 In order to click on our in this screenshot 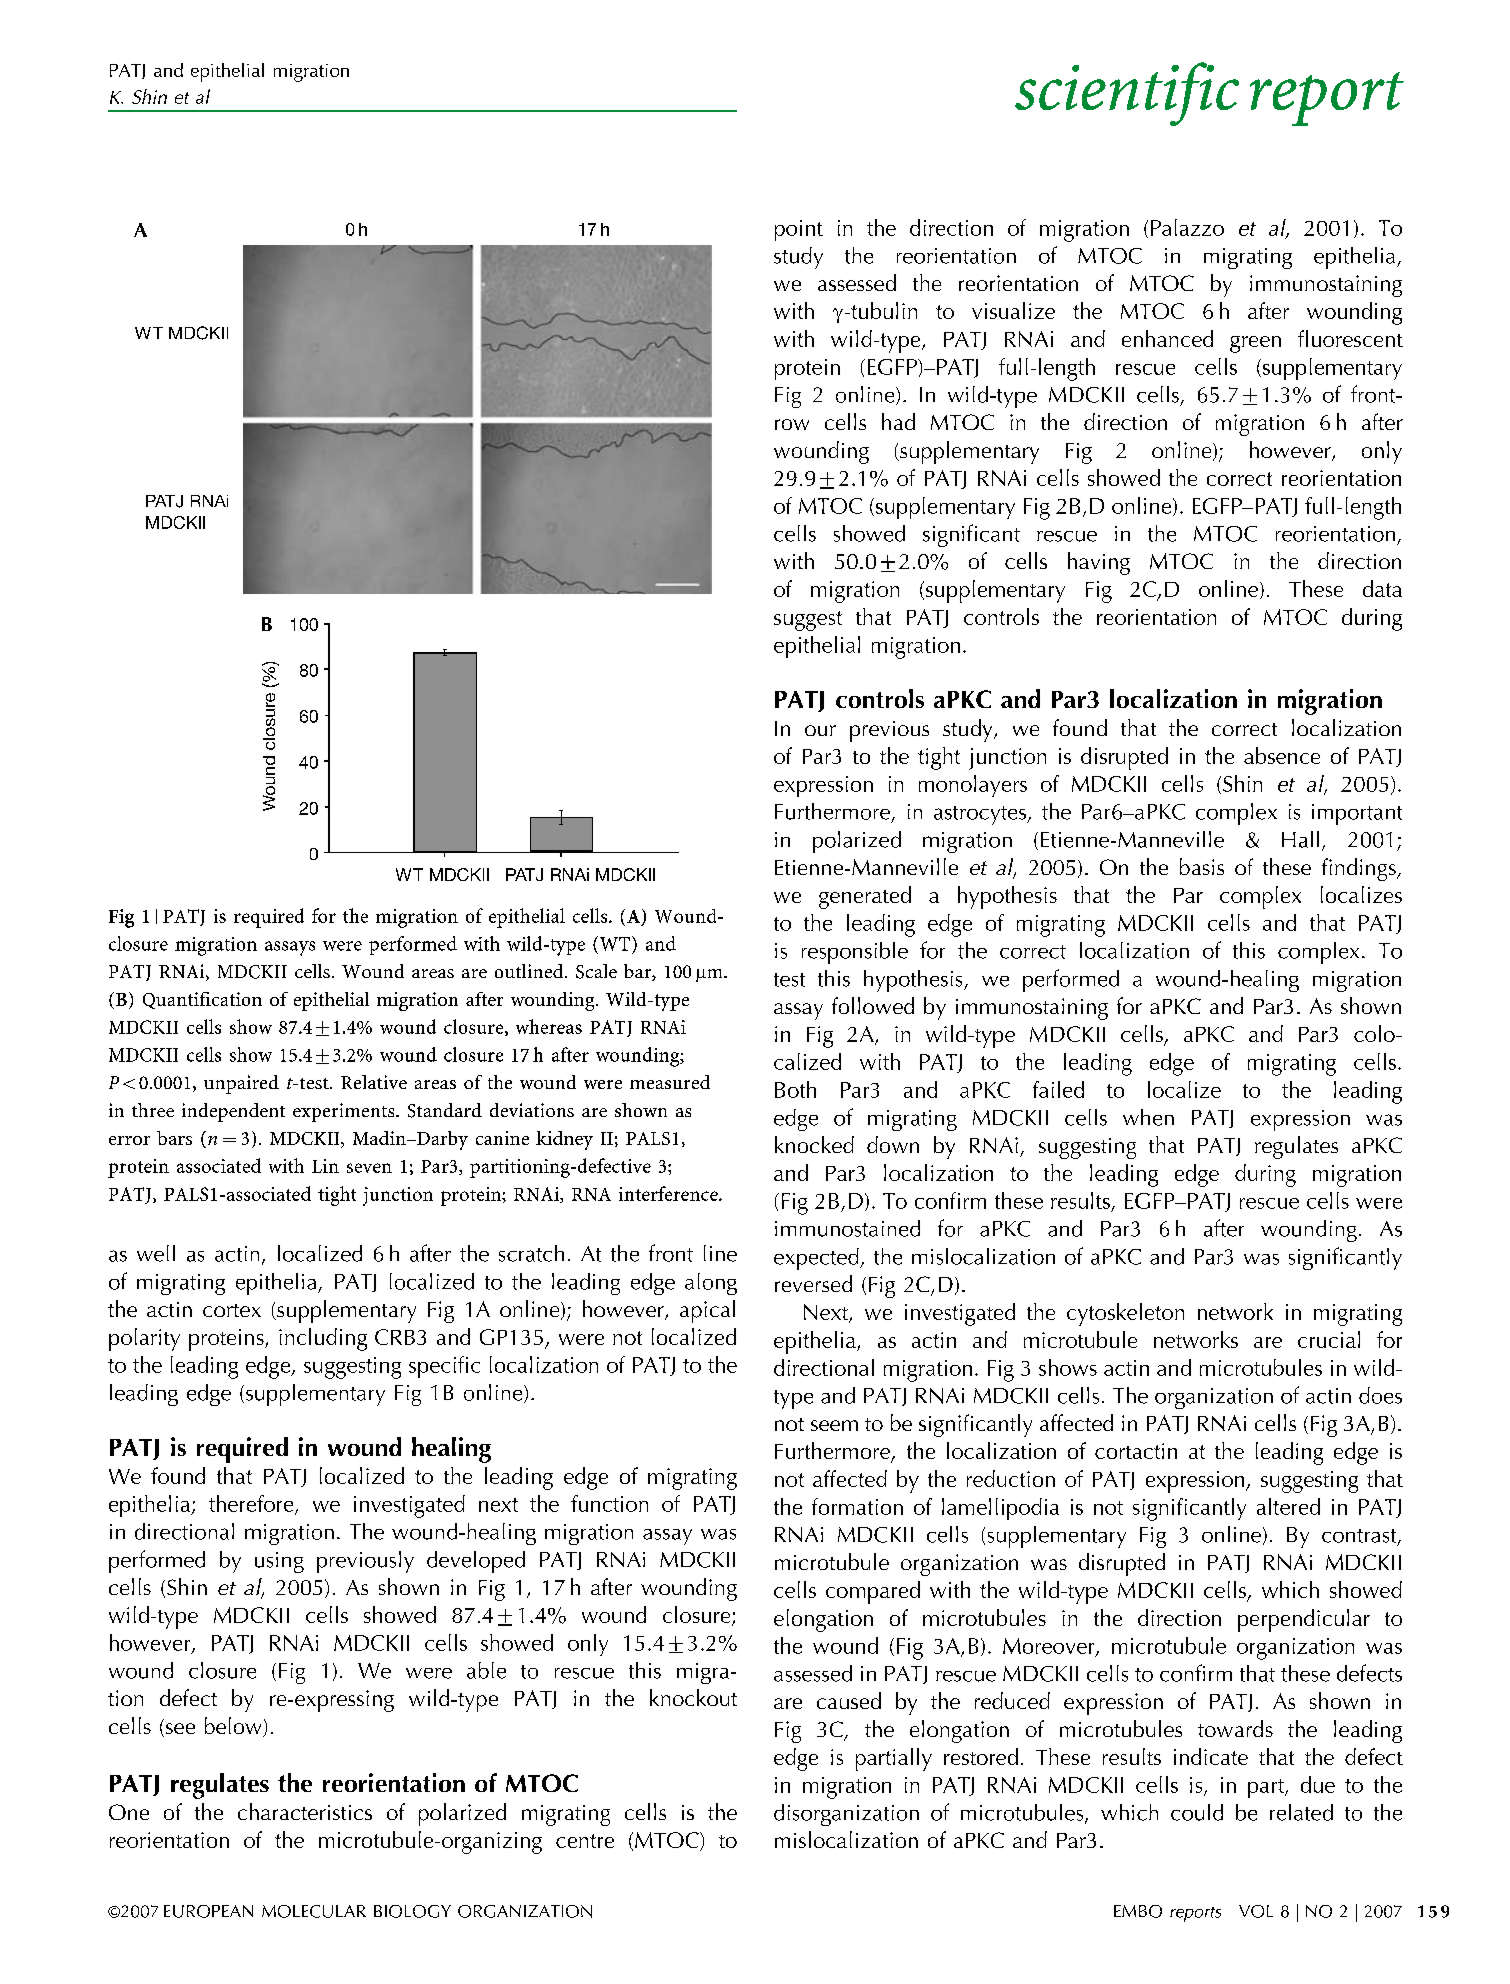, I will do `click(820, 730)`.
